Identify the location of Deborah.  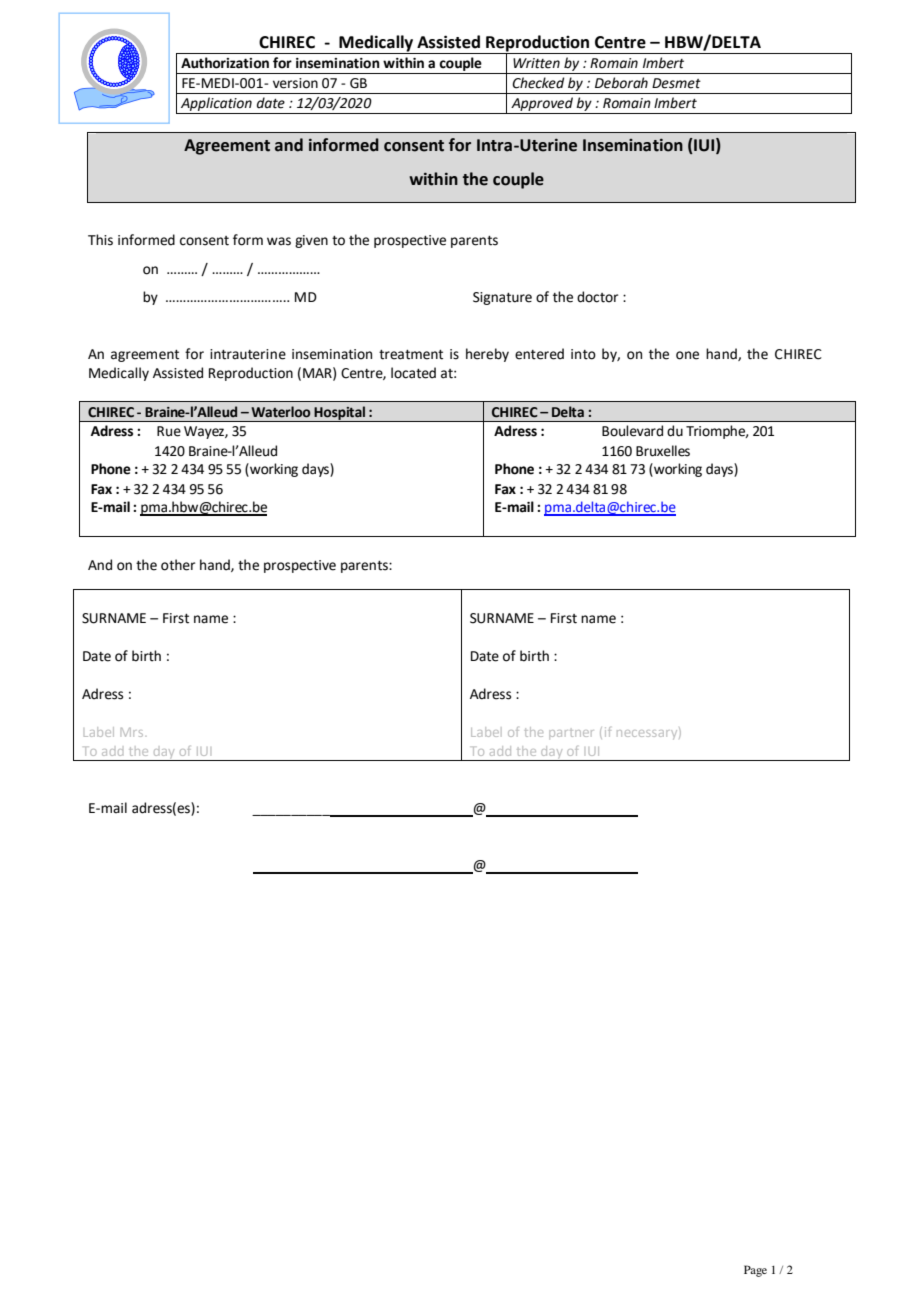
(621, 83).
